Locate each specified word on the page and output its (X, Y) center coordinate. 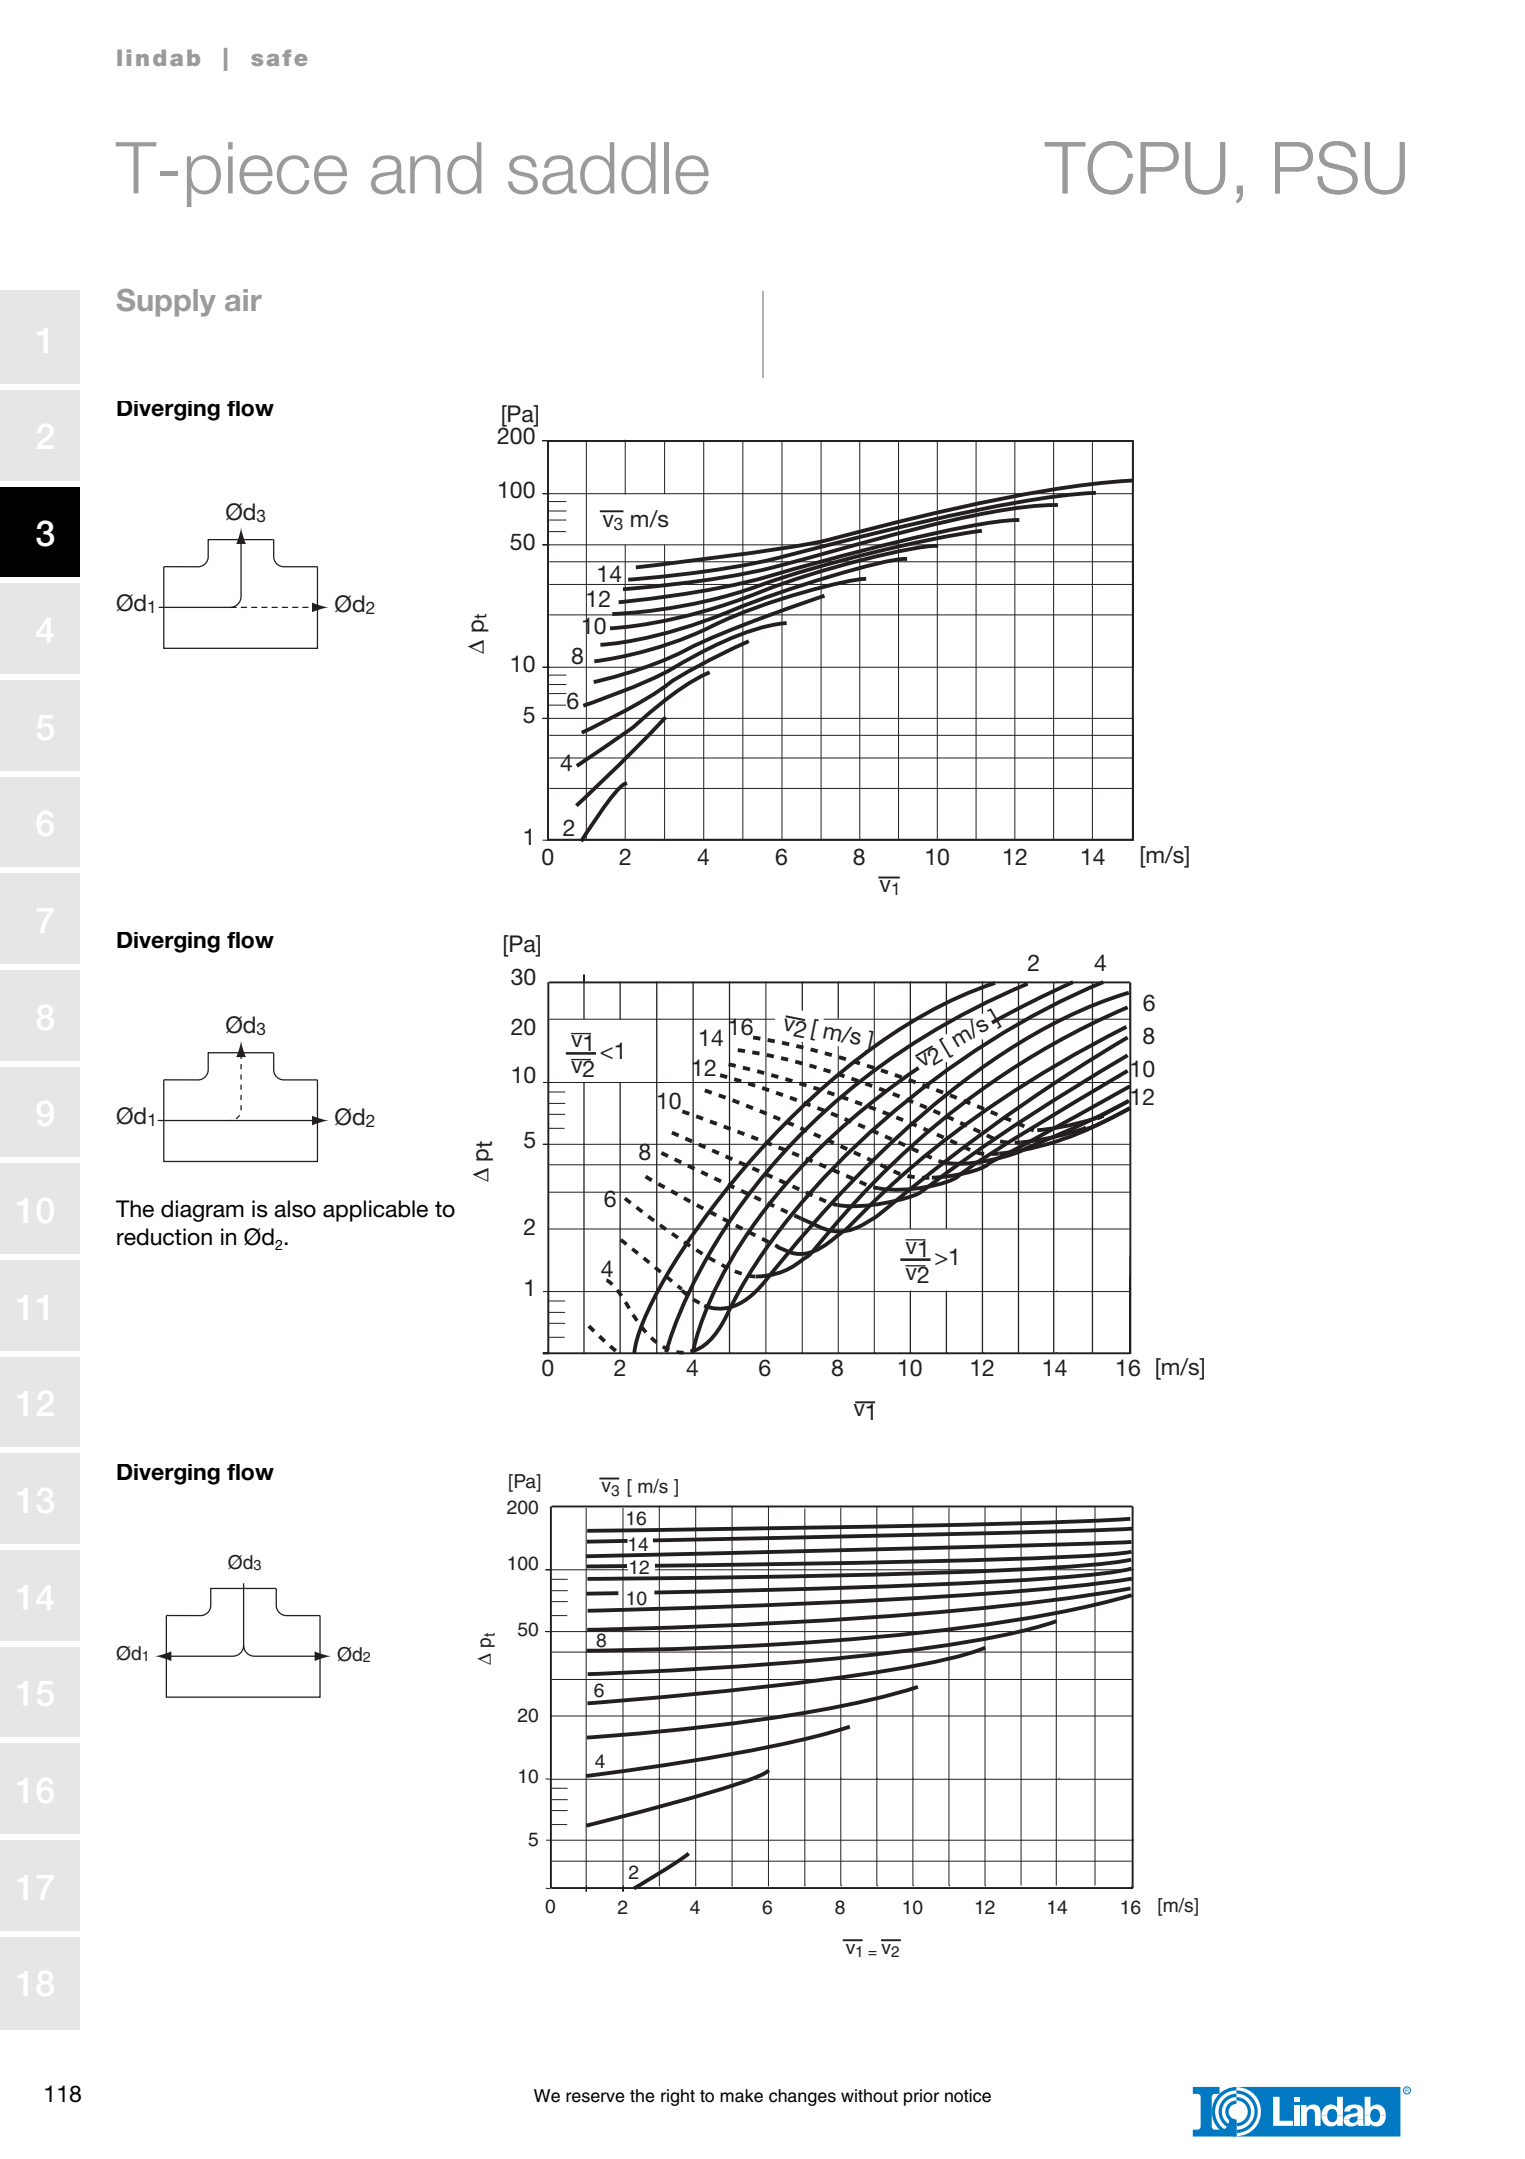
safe (279, 57)
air (243, 300)
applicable (375, 1211)
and (426, 168)
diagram (202, 1211)
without (869, 2096)
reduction (164, 1237)
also (295, 1209)
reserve (595, 2097)
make (741, 2096)
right (678, 2097)
